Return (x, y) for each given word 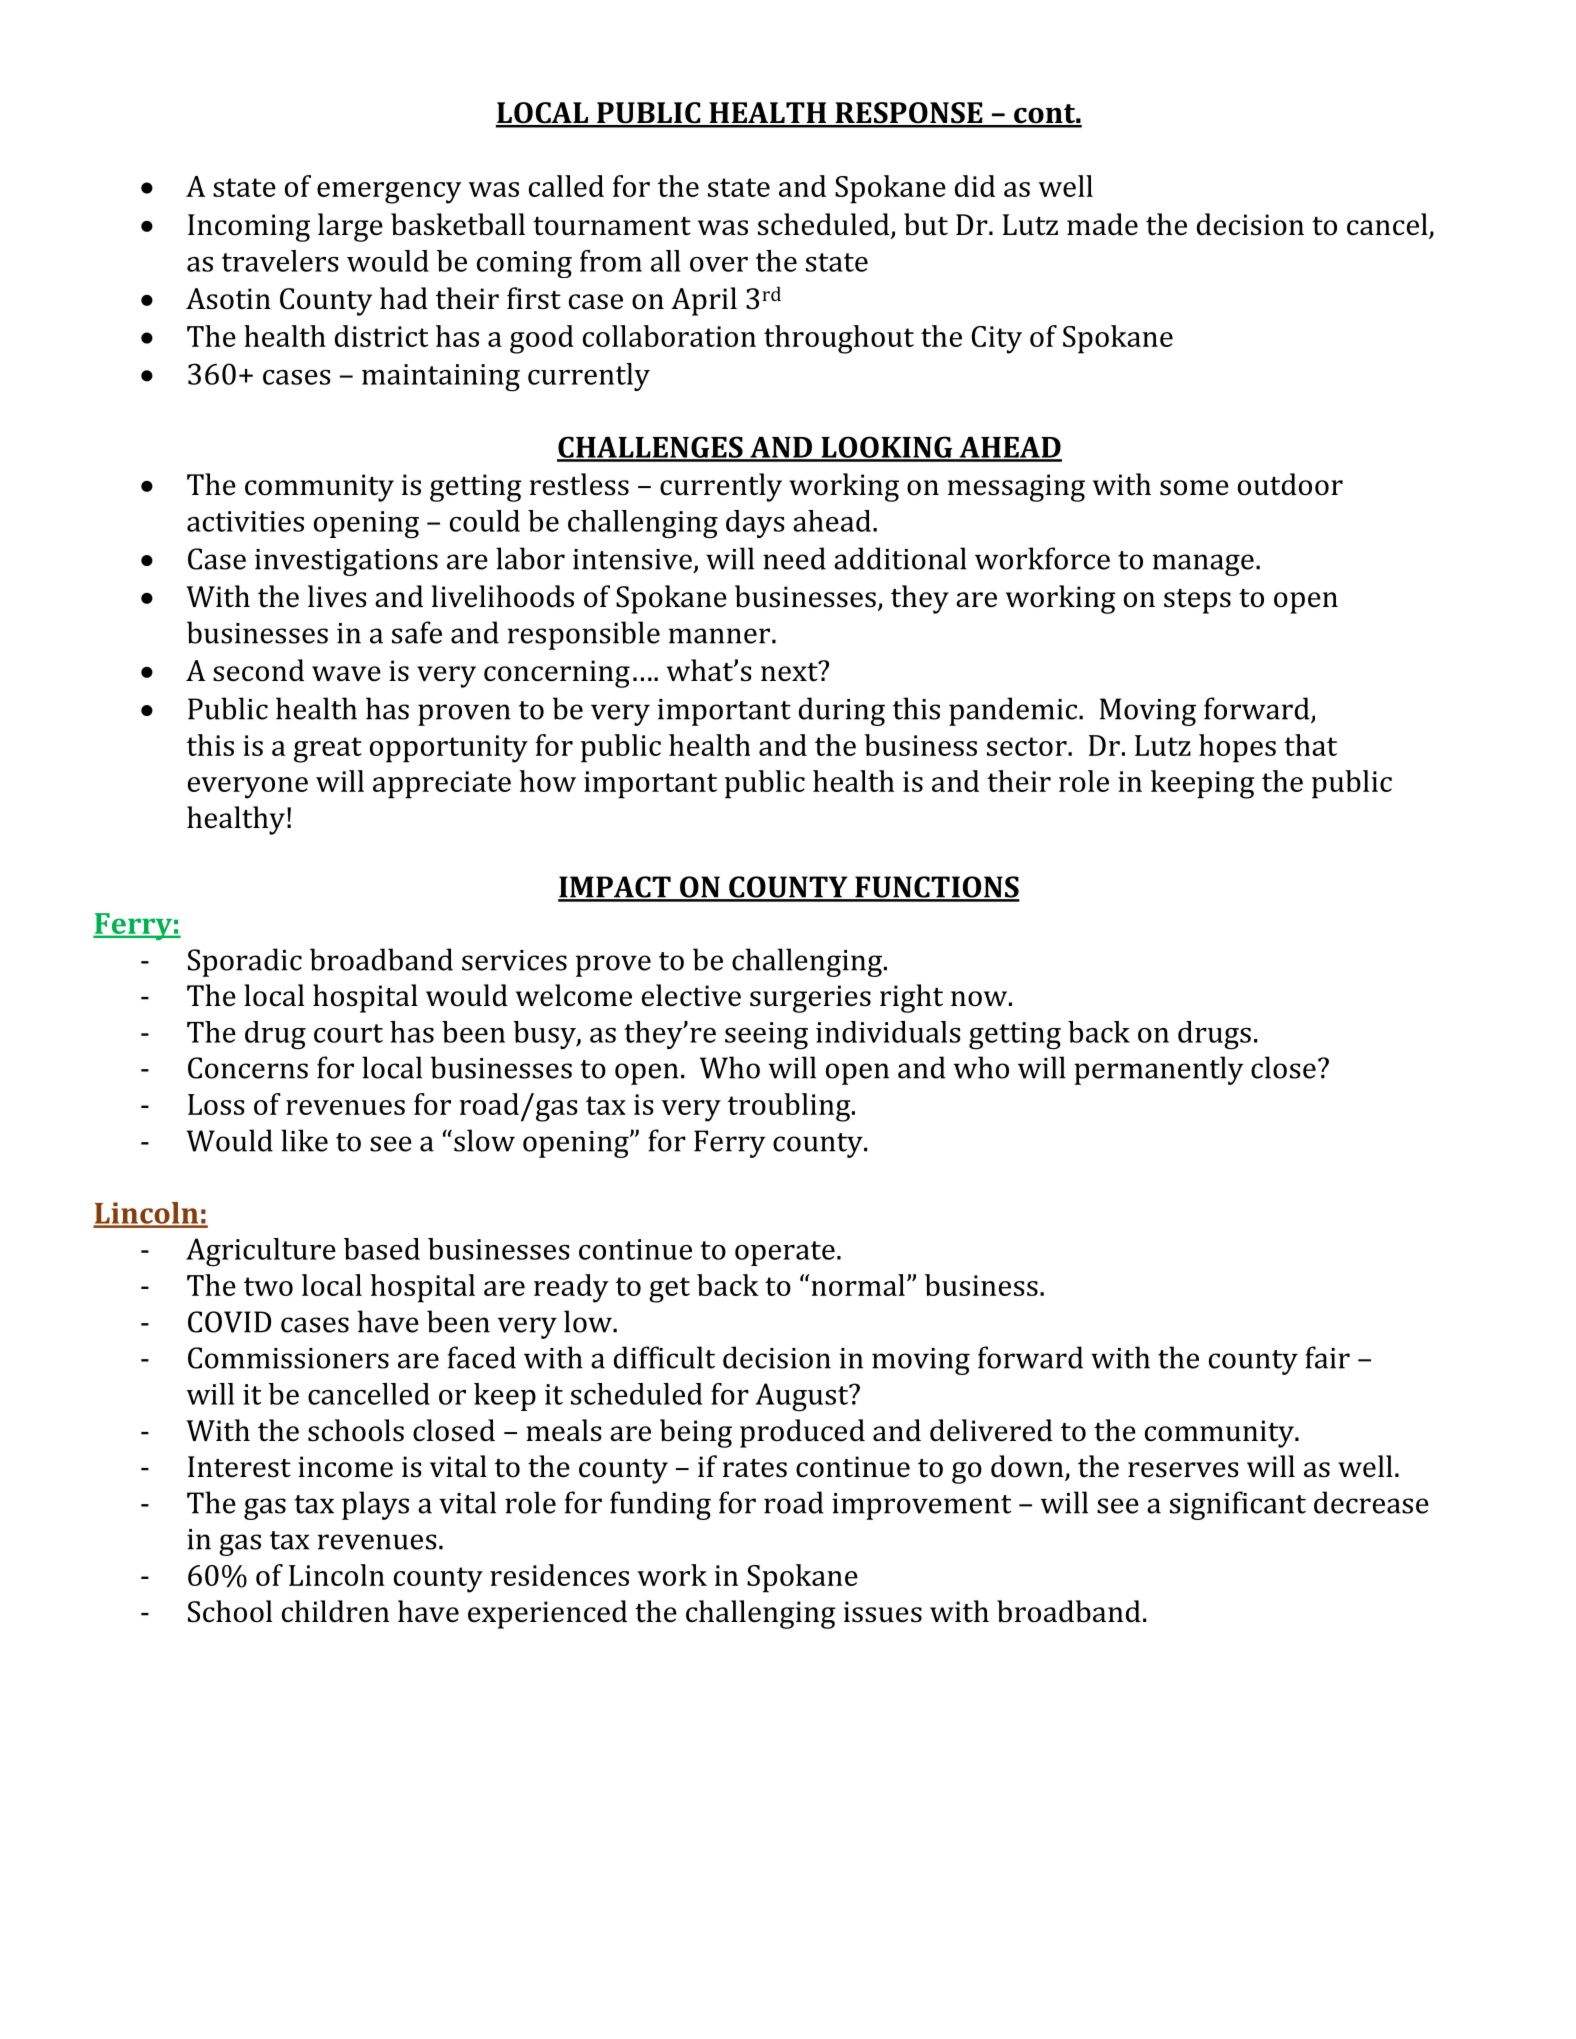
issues (883, 1612)
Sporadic (245, 962)
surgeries (810, 999)
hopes (1237, 748)
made (1102, 224)
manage (1203, 565)
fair (1327, 1357)
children (335, 1611)
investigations (346, 562)
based (382, 1249)
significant (1238, 1505)
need (794, 558)
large (350, 227)
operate (785, 1253)
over (719, 264)
